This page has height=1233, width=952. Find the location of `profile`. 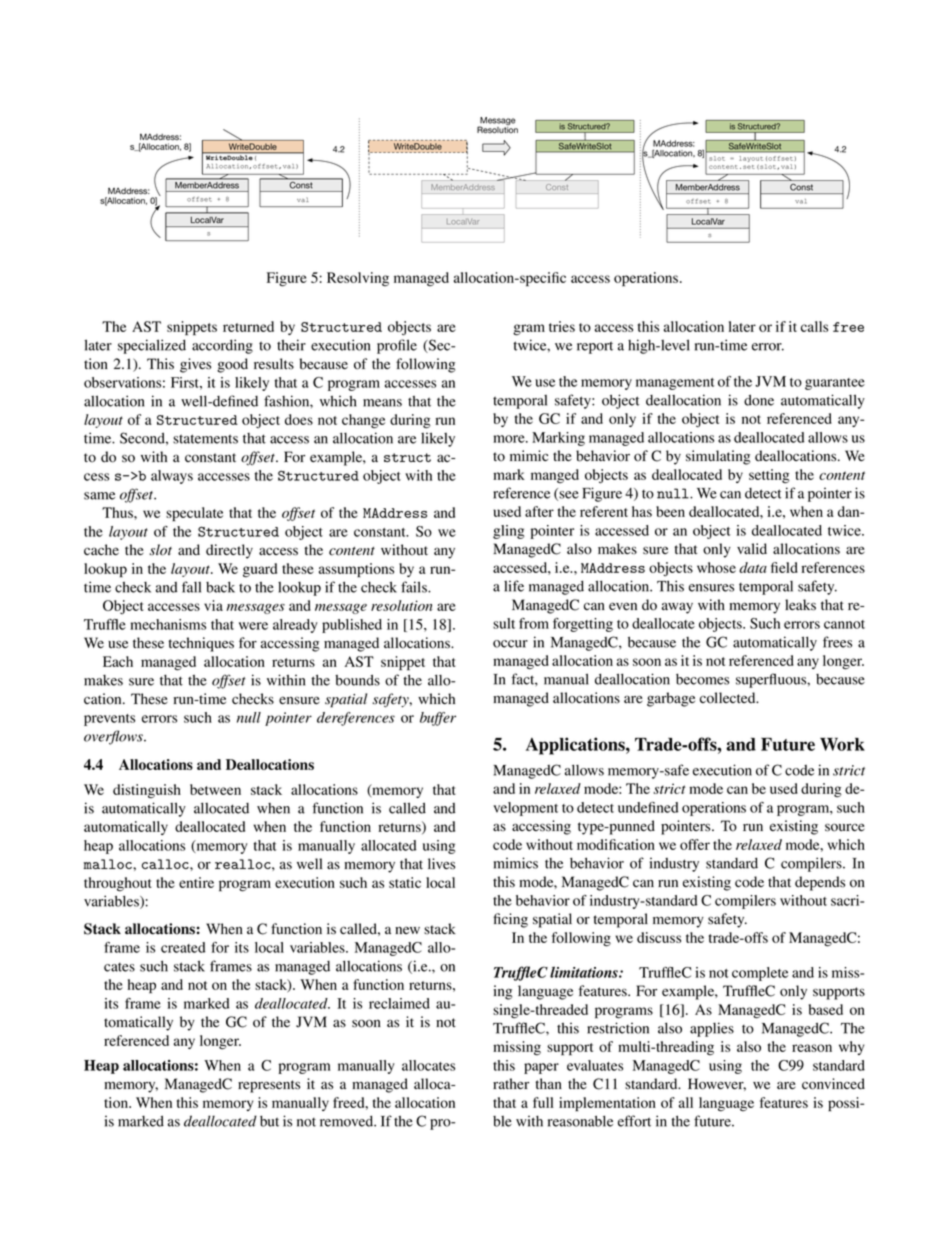

profile is located at coordinates (397, 346).
